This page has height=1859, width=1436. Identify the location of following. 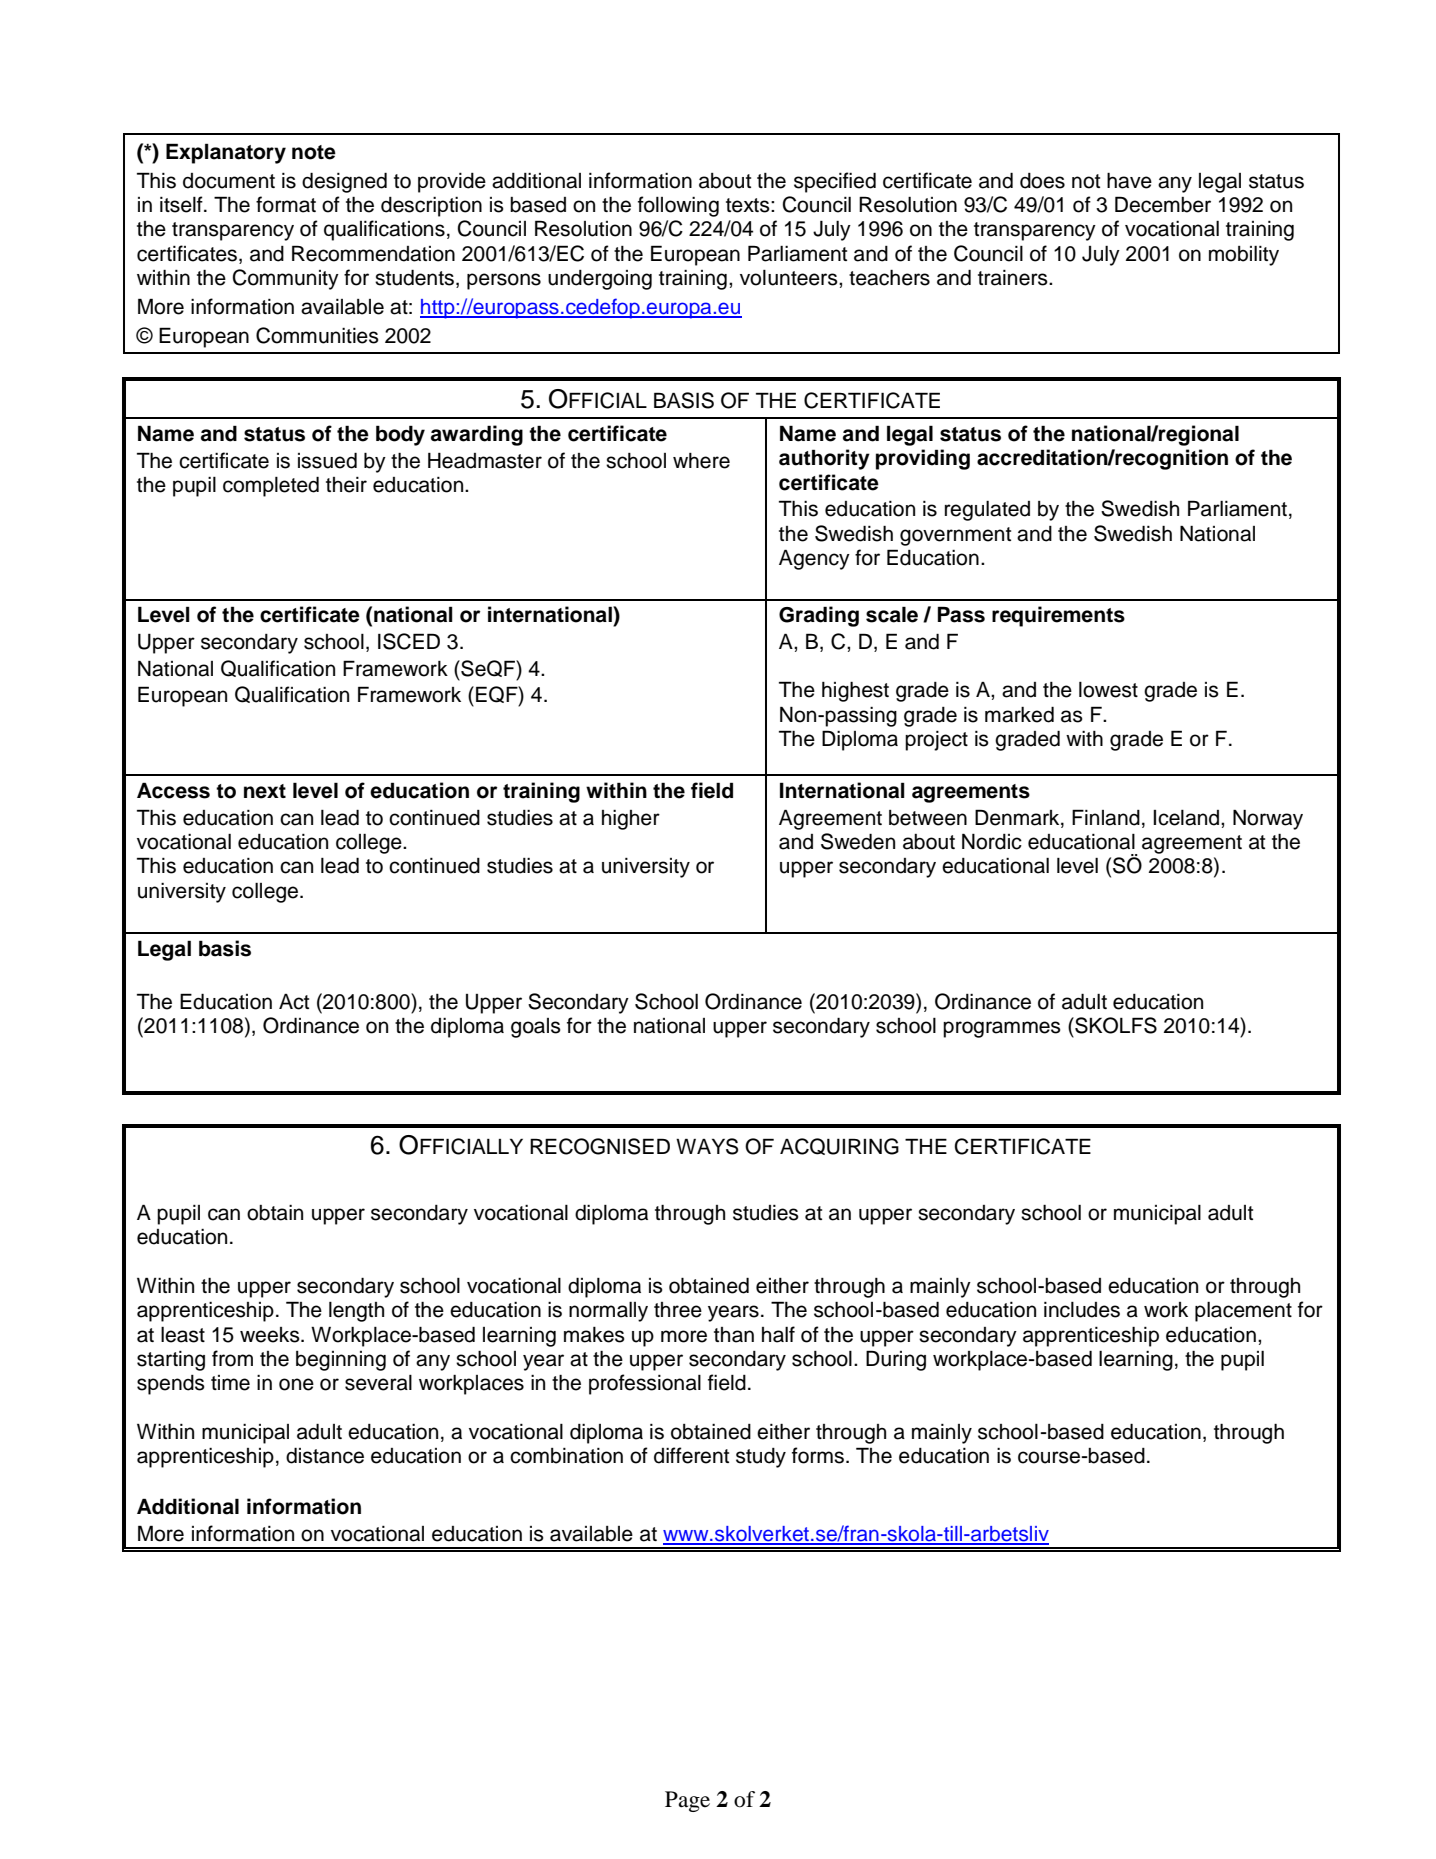
(678, 206).
